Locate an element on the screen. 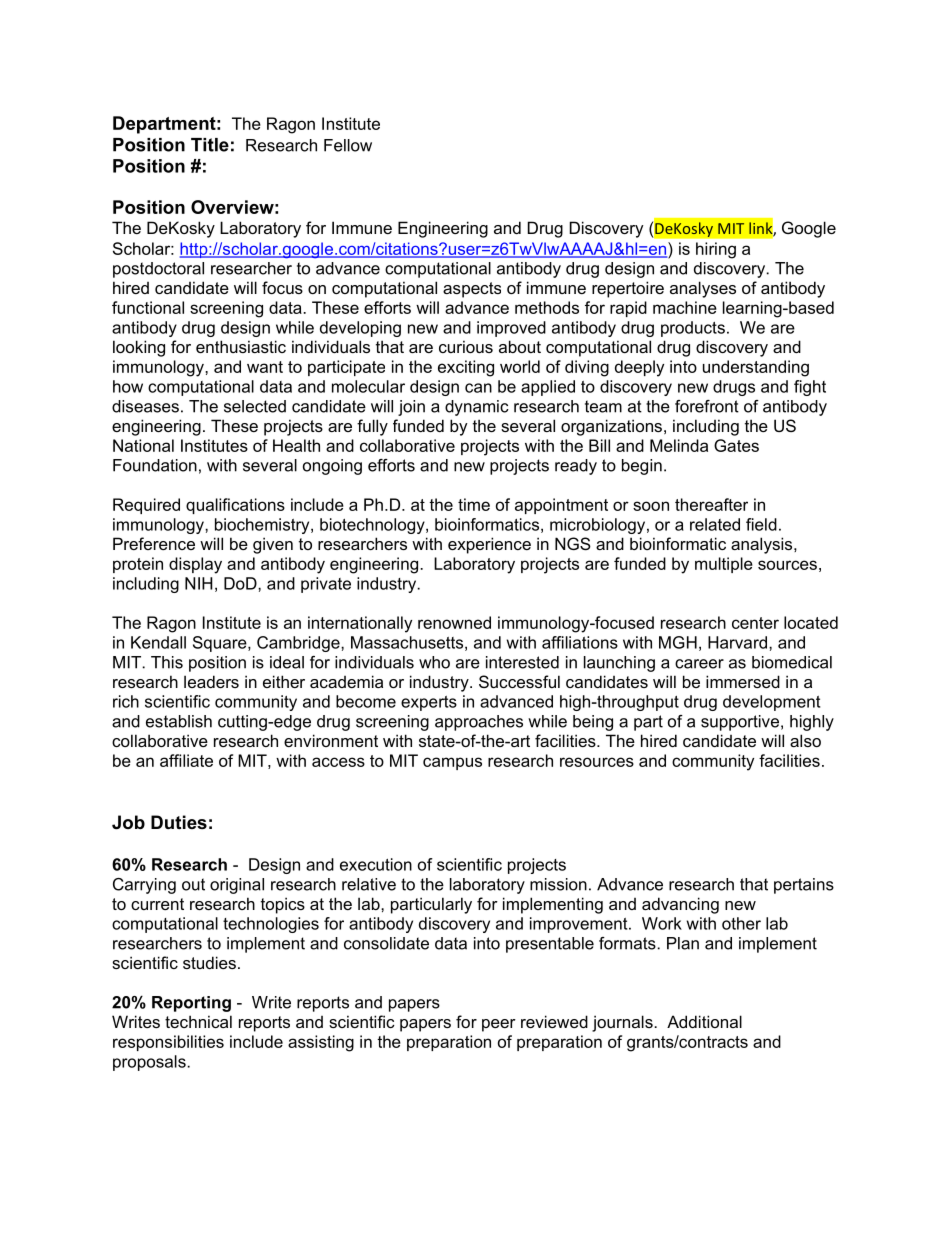 Image resolution: width=952 pixels, height=1233 pixels. forefront is located at coordinates (707, 406).
